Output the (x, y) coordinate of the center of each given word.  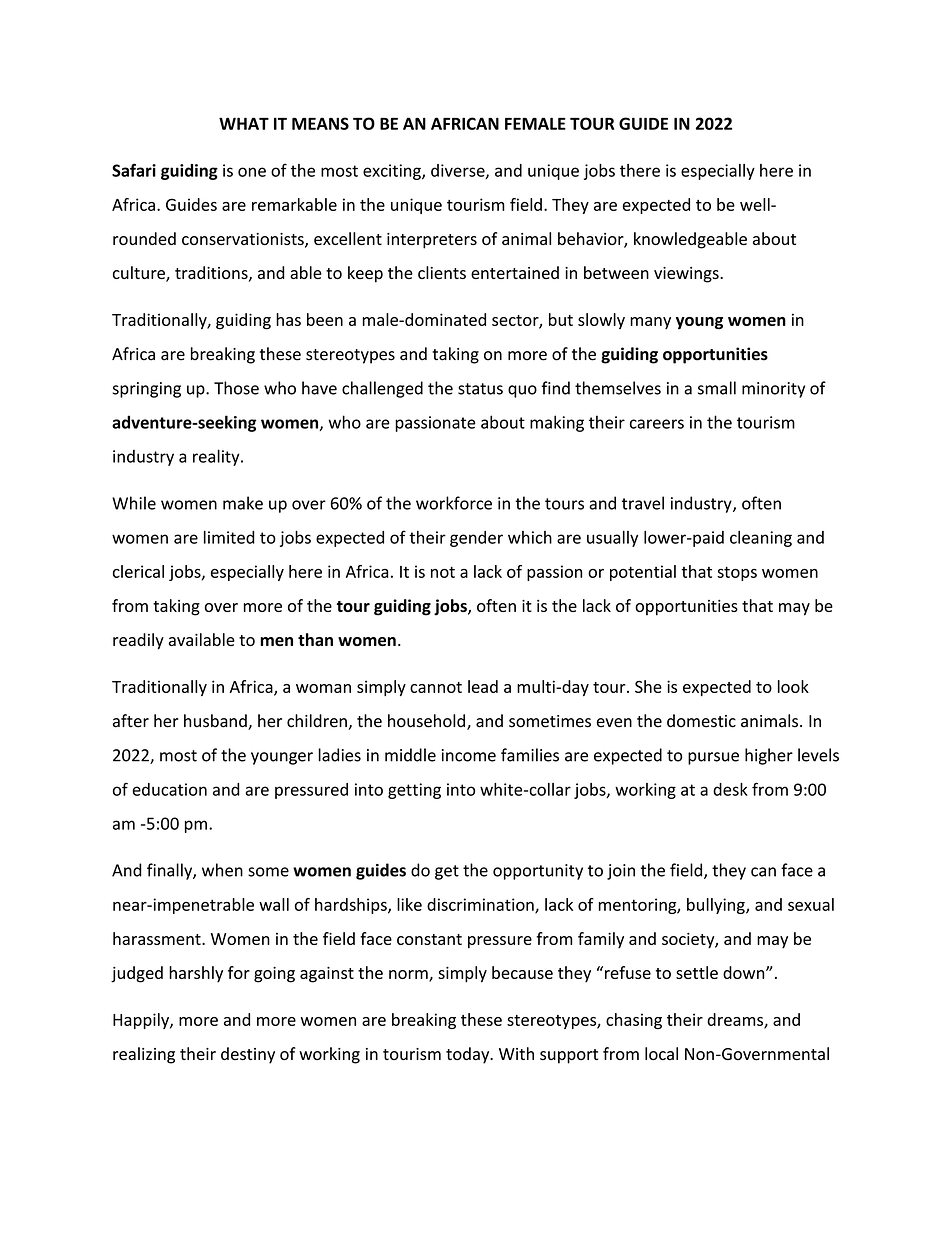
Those (236, 388)
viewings (687, 275)
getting (414, 791)
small (717, 388)
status (480, 389)
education (169, 789)
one (252, 172)
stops (737, 573)
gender (476, 539)
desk (730, 789)
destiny (248, 1055)
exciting (393, 172)
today (469, 1055)
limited (229, 537)
